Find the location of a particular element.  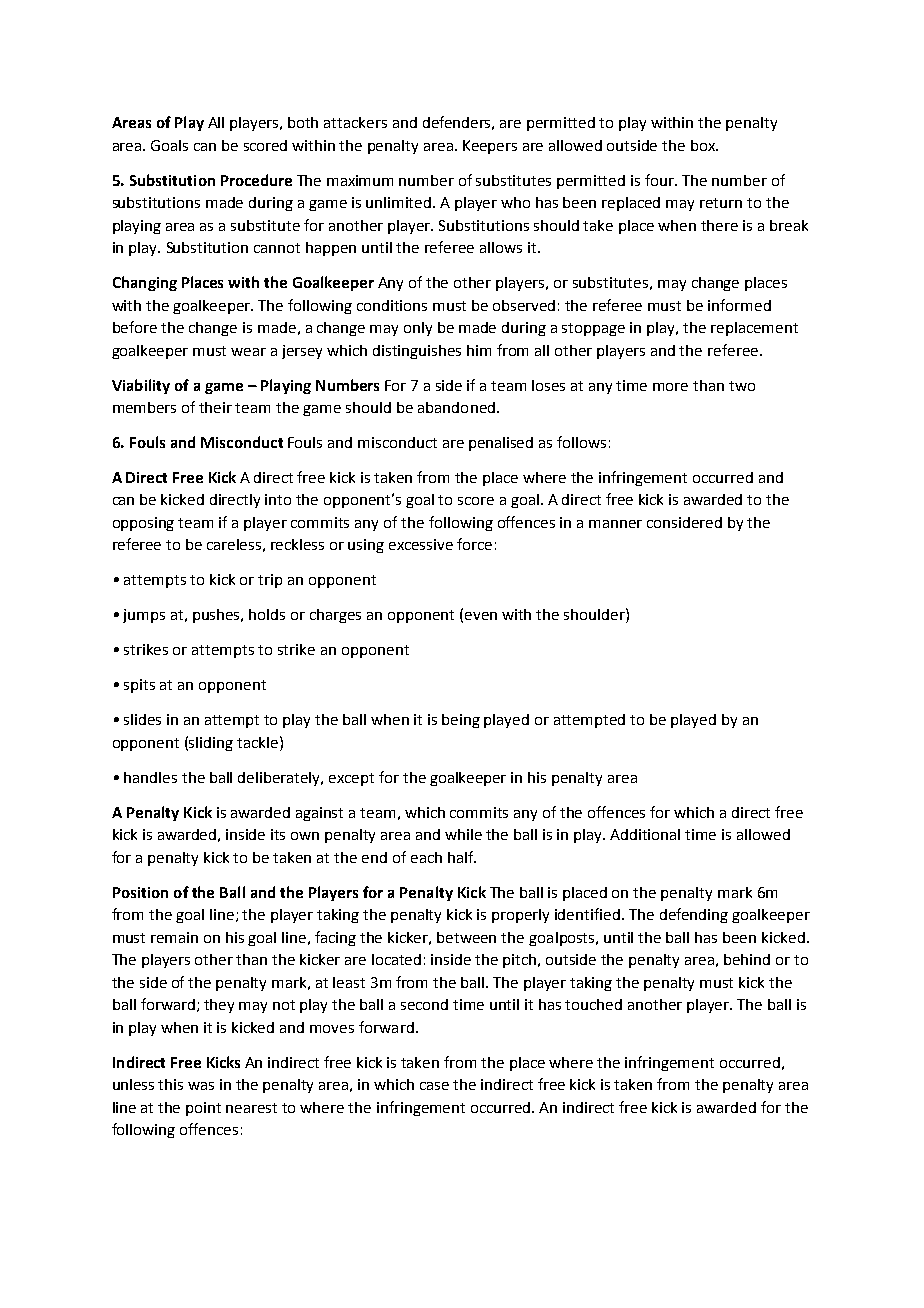

was is located at coordinates (201, 1086).
